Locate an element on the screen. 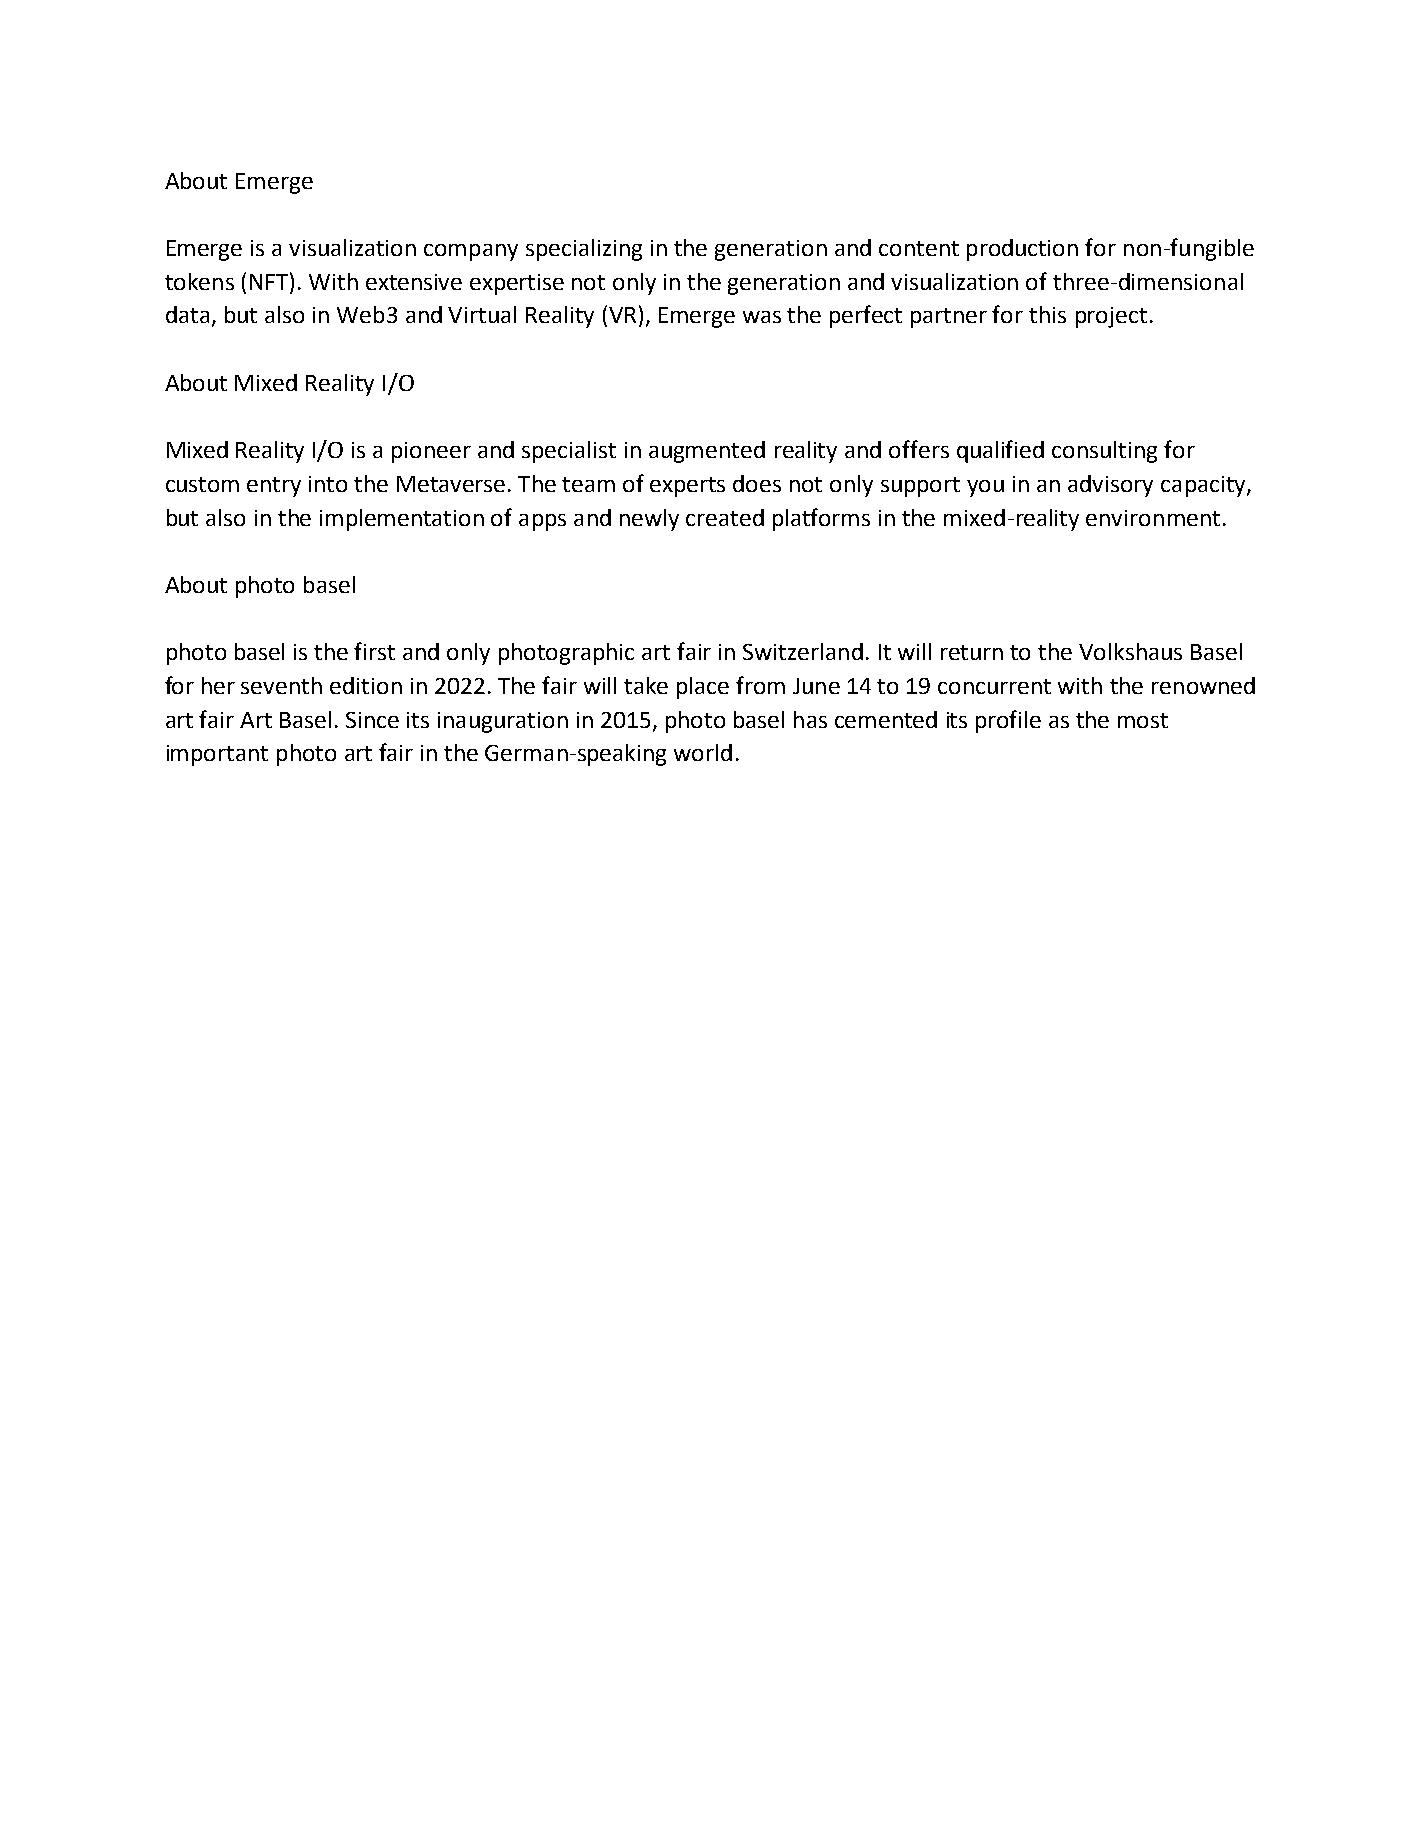  Since is located at coordinates (372, 720).
